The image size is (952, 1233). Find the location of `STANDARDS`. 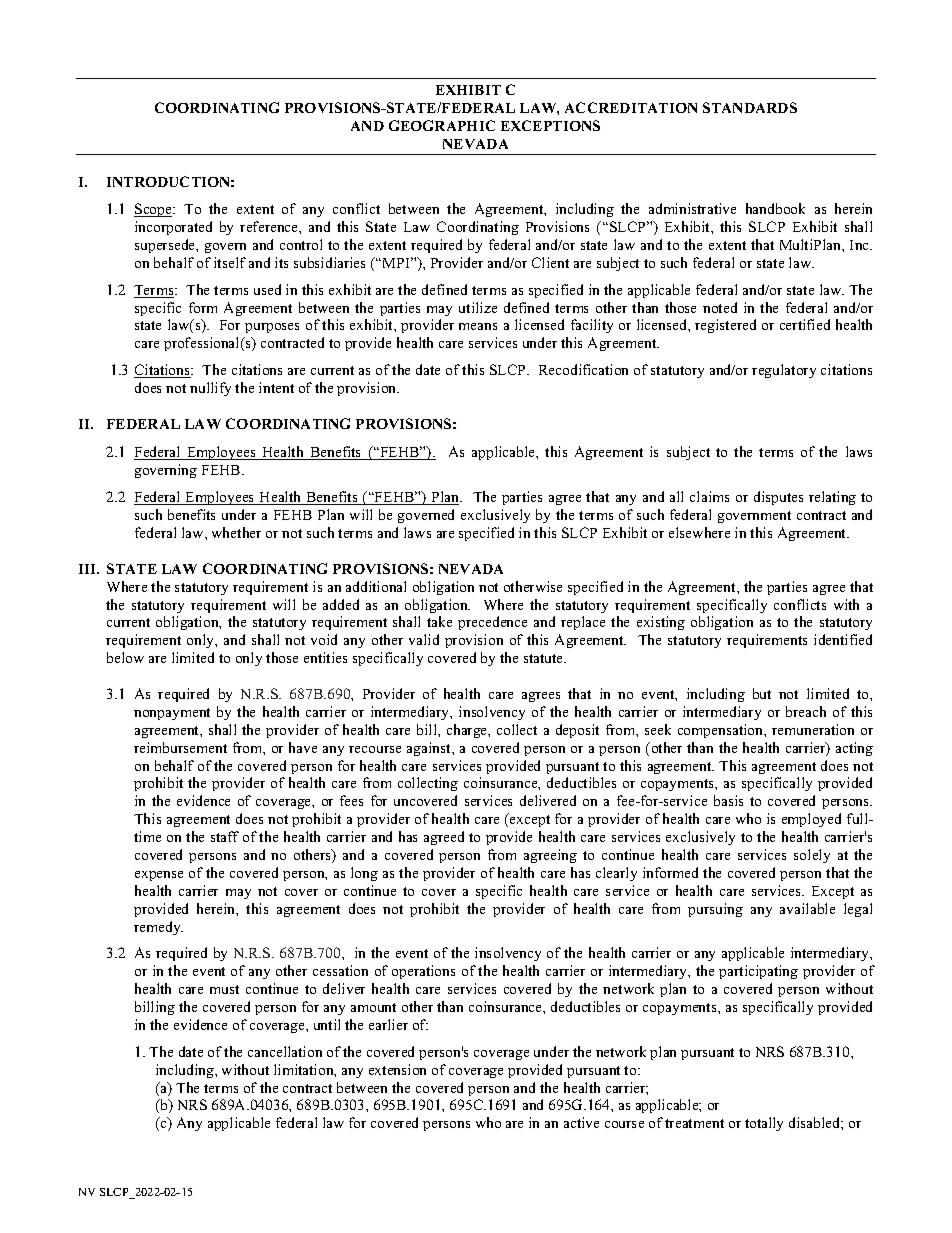

STANDARDS is located at coordinates (750, 107).
